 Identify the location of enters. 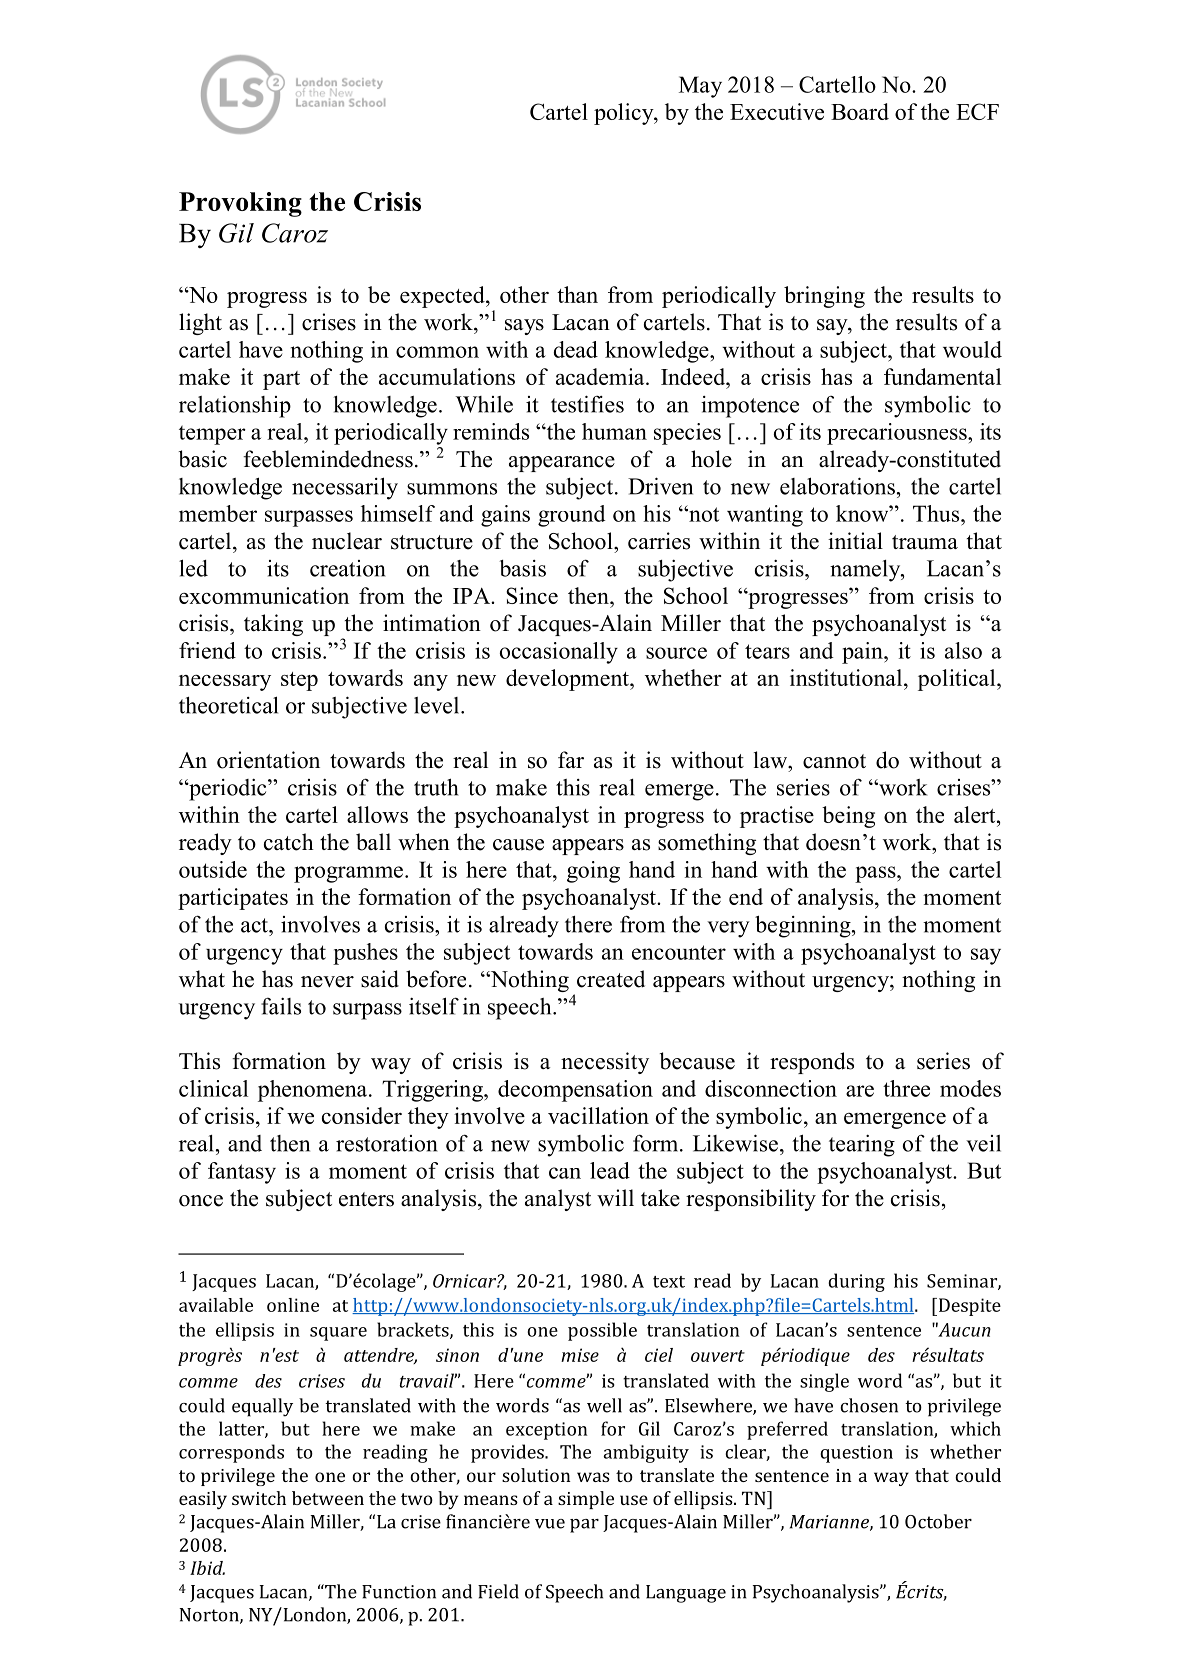
(366, 1199).
